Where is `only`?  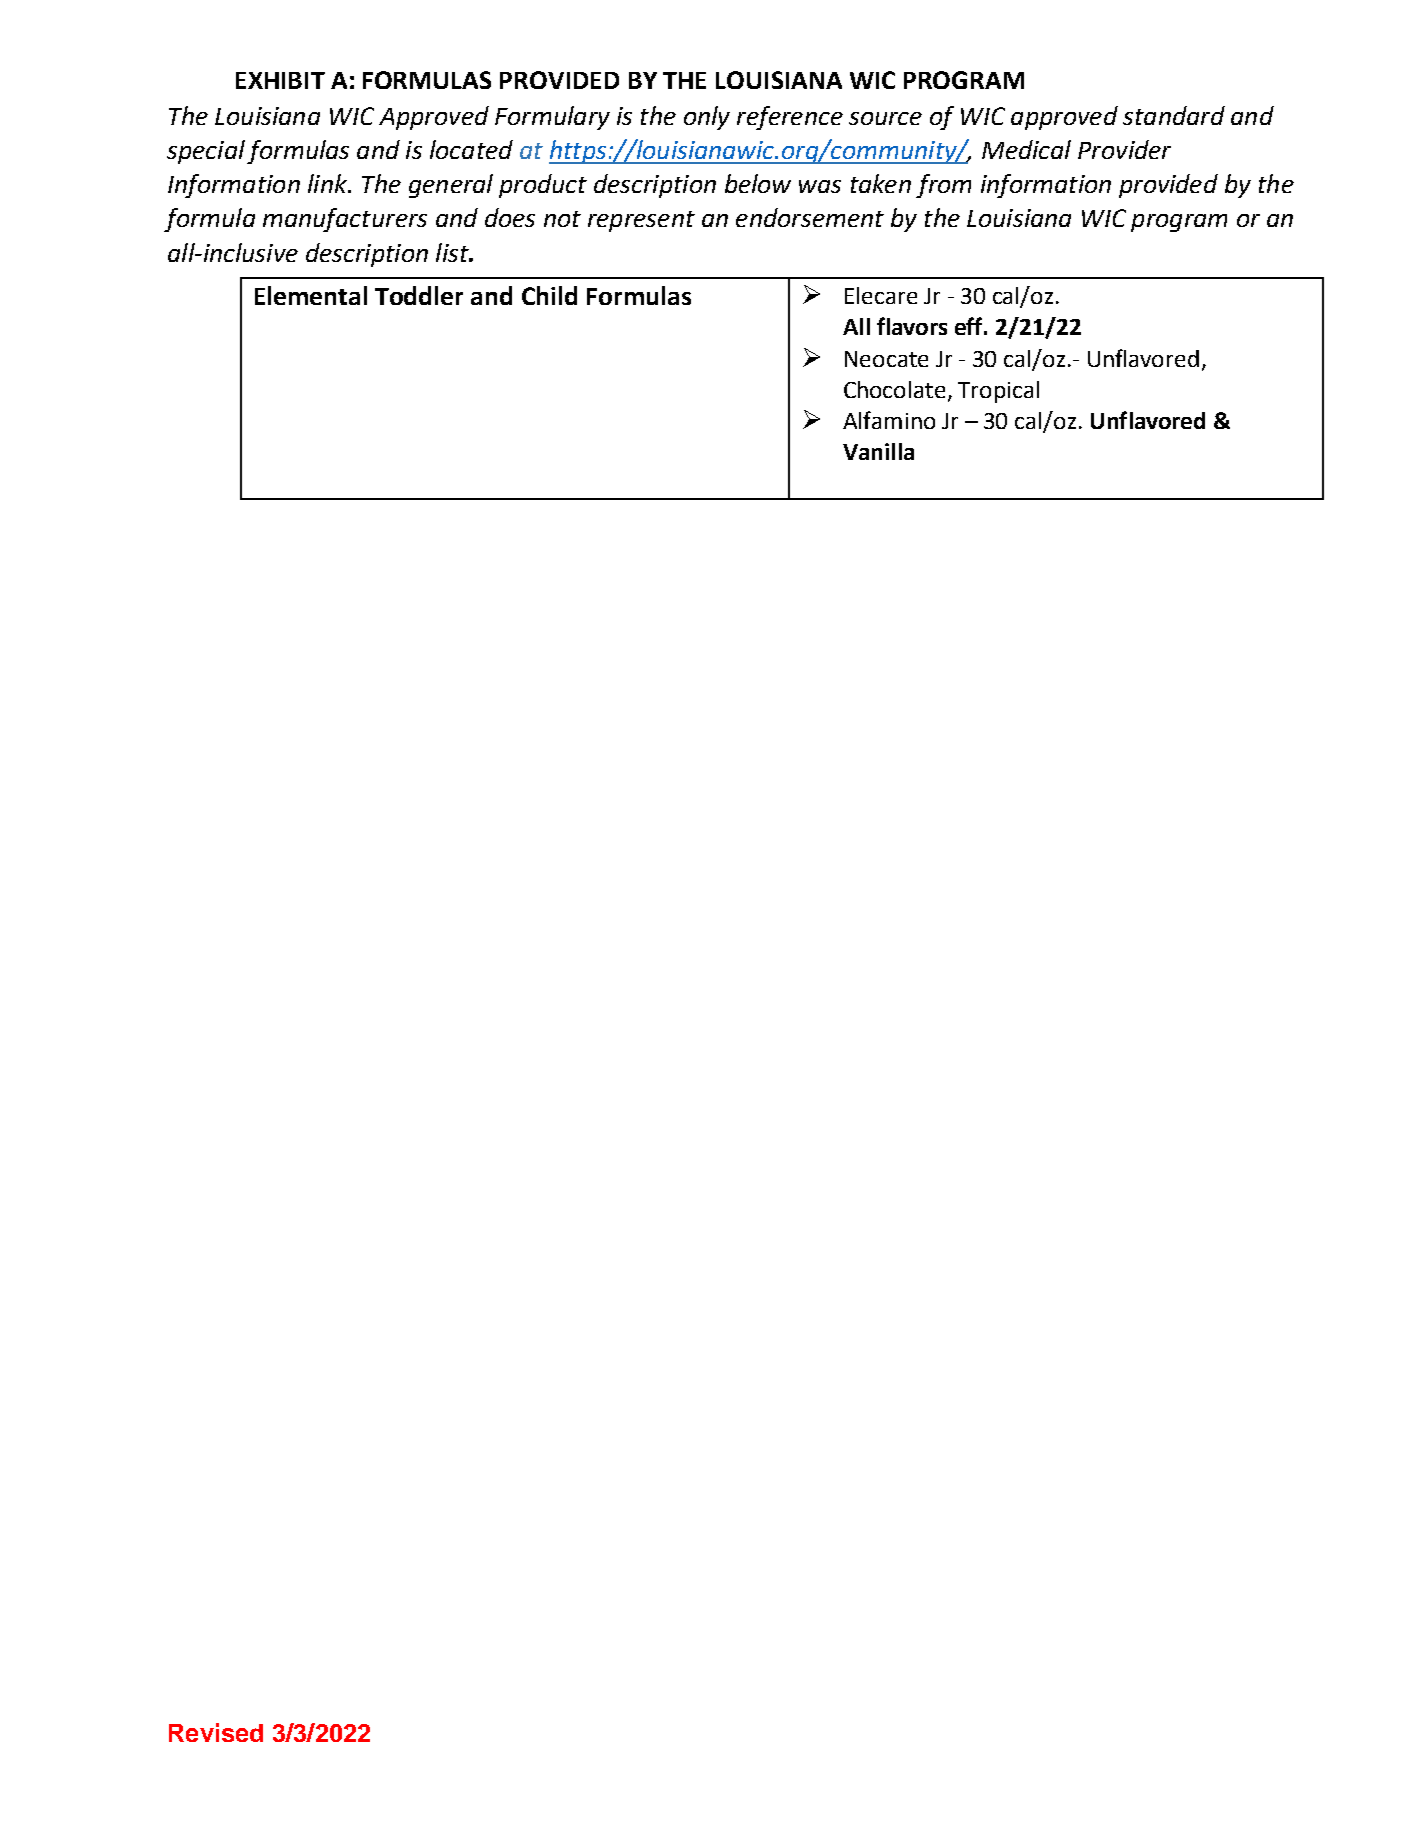 only is located at coordinates (707, 118).
